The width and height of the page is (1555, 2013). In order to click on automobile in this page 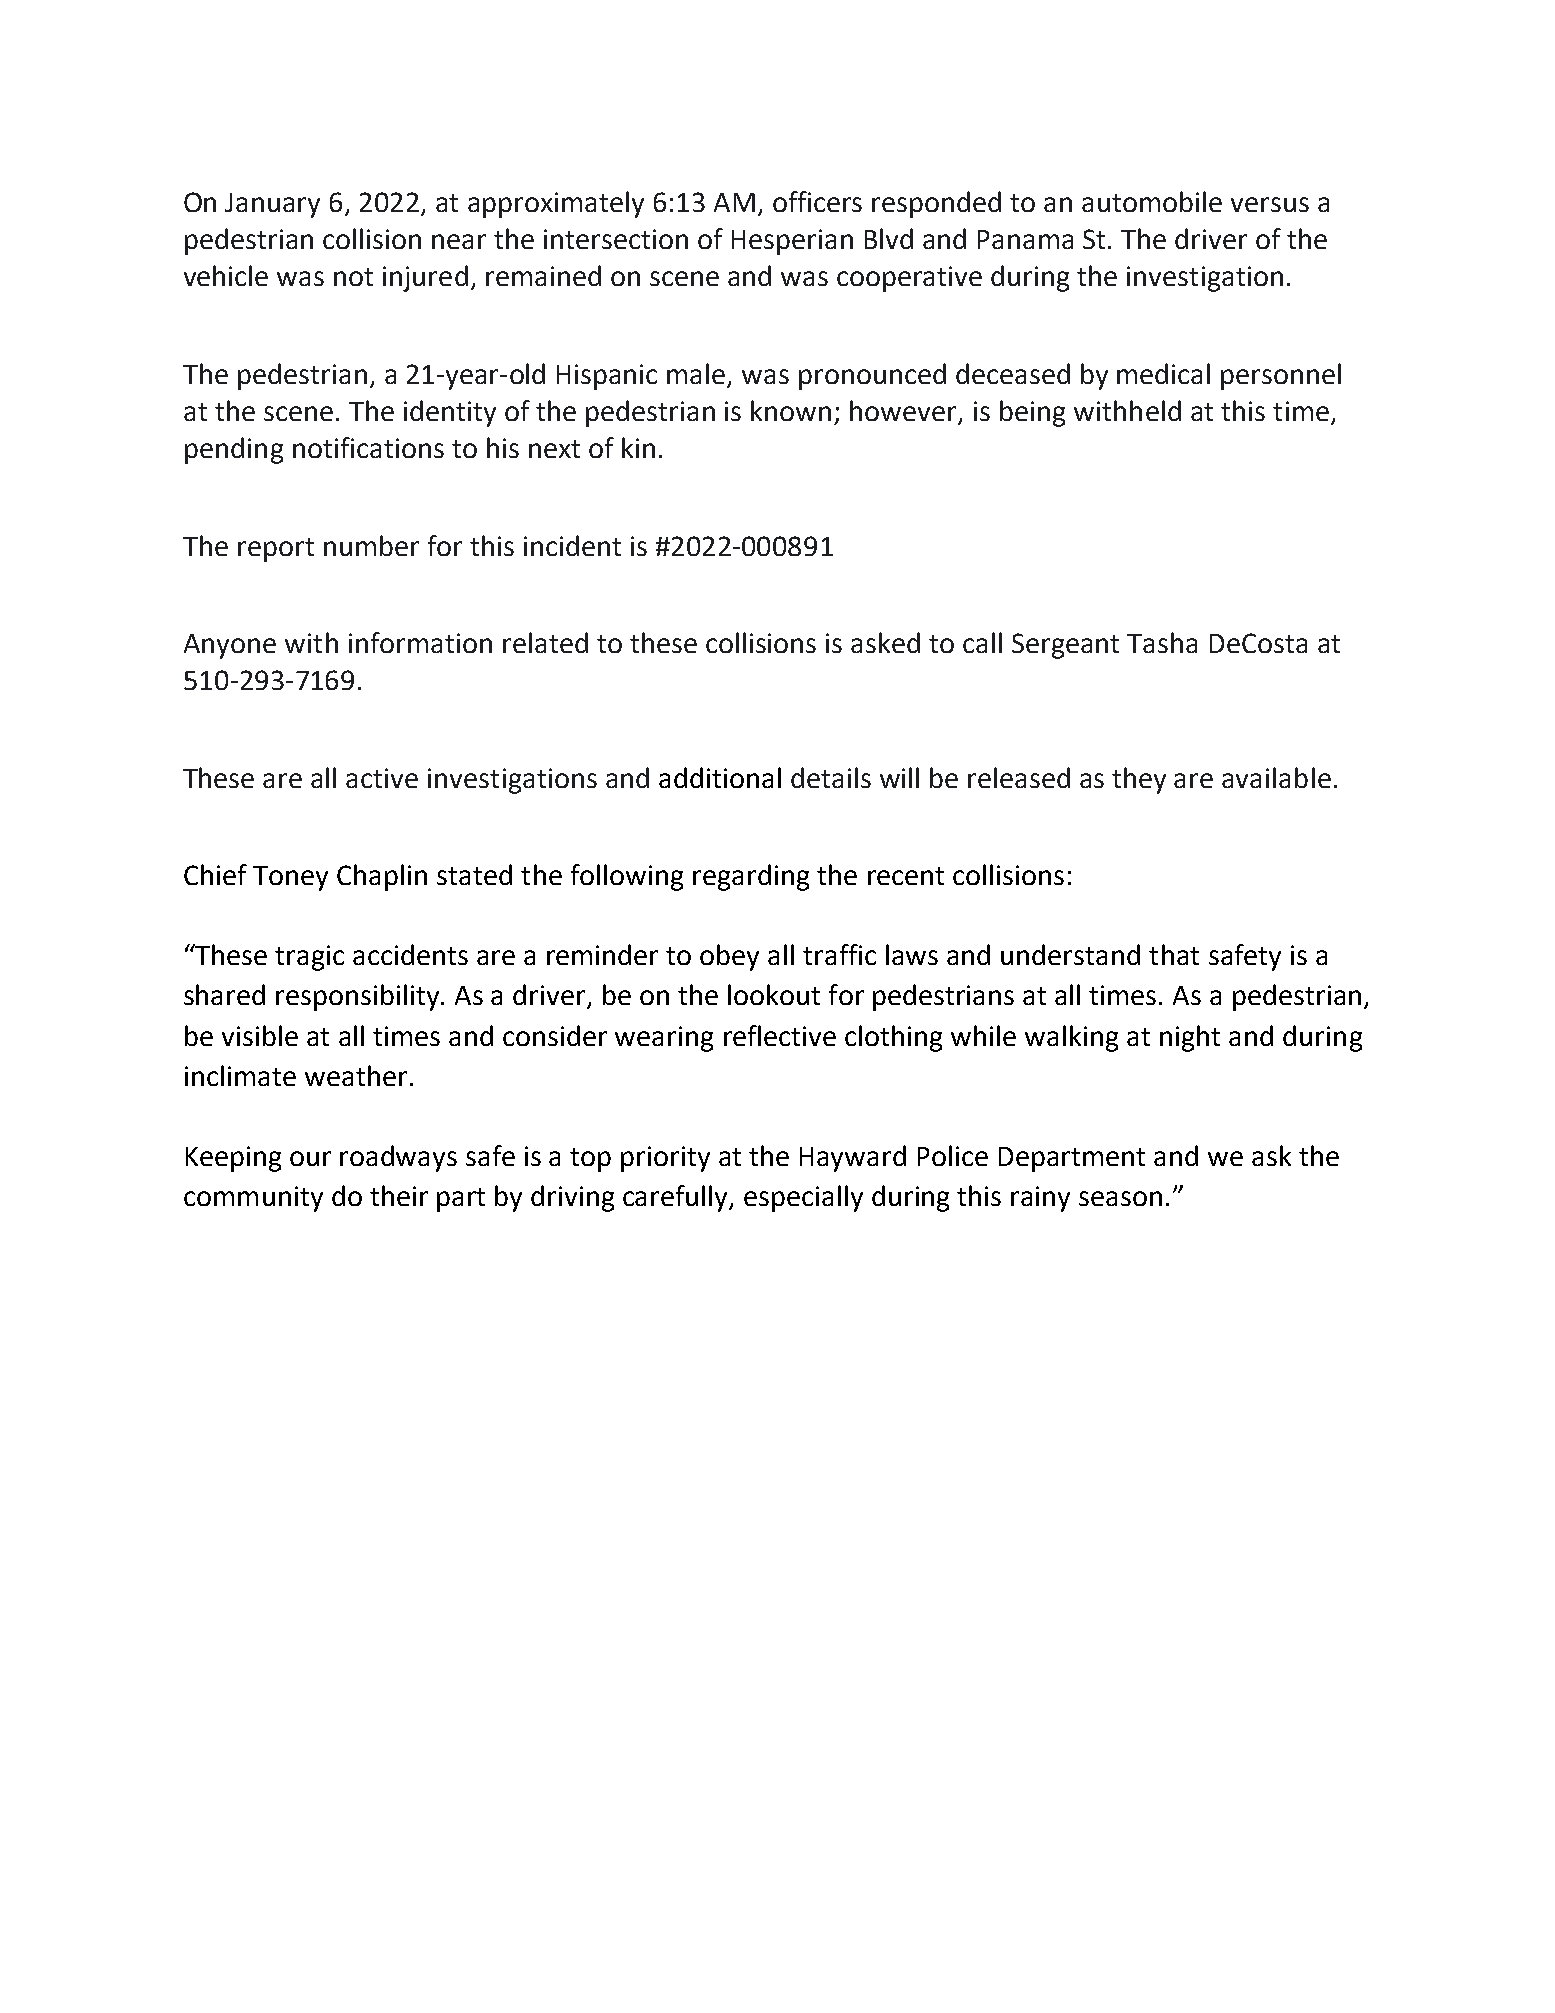, I will do `click(1152, 201)`.
